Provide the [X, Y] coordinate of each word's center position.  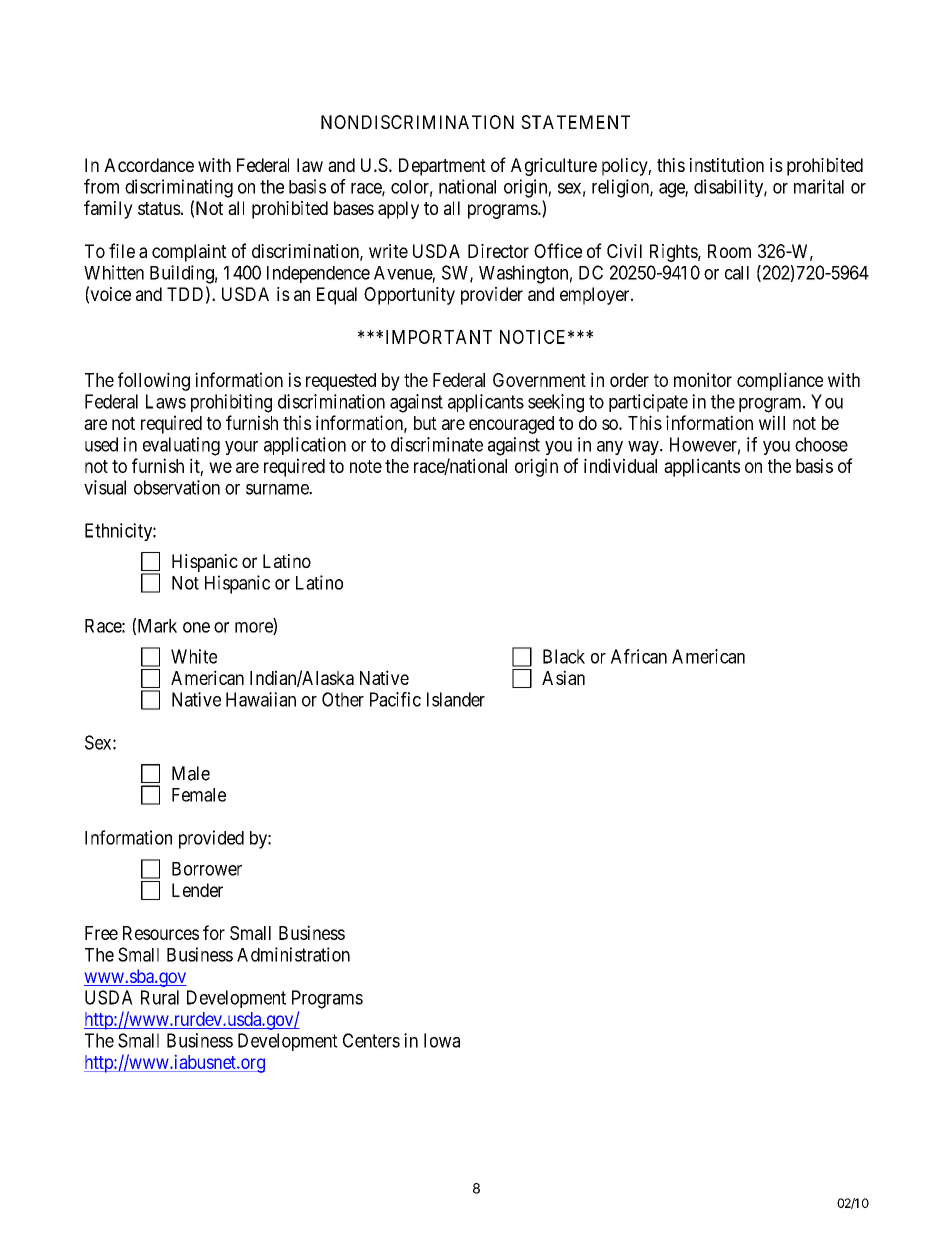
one [196, 627]
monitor [703, 379]
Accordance [149, 165]
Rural [160, 997]
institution [727, 165]
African [639, 656]
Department [442, 167]
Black [564, 656]
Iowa [442, 1040]
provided [211, 839]
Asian [563, 677]
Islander [456, 699]
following [154, 381]
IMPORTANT [439, 337]
